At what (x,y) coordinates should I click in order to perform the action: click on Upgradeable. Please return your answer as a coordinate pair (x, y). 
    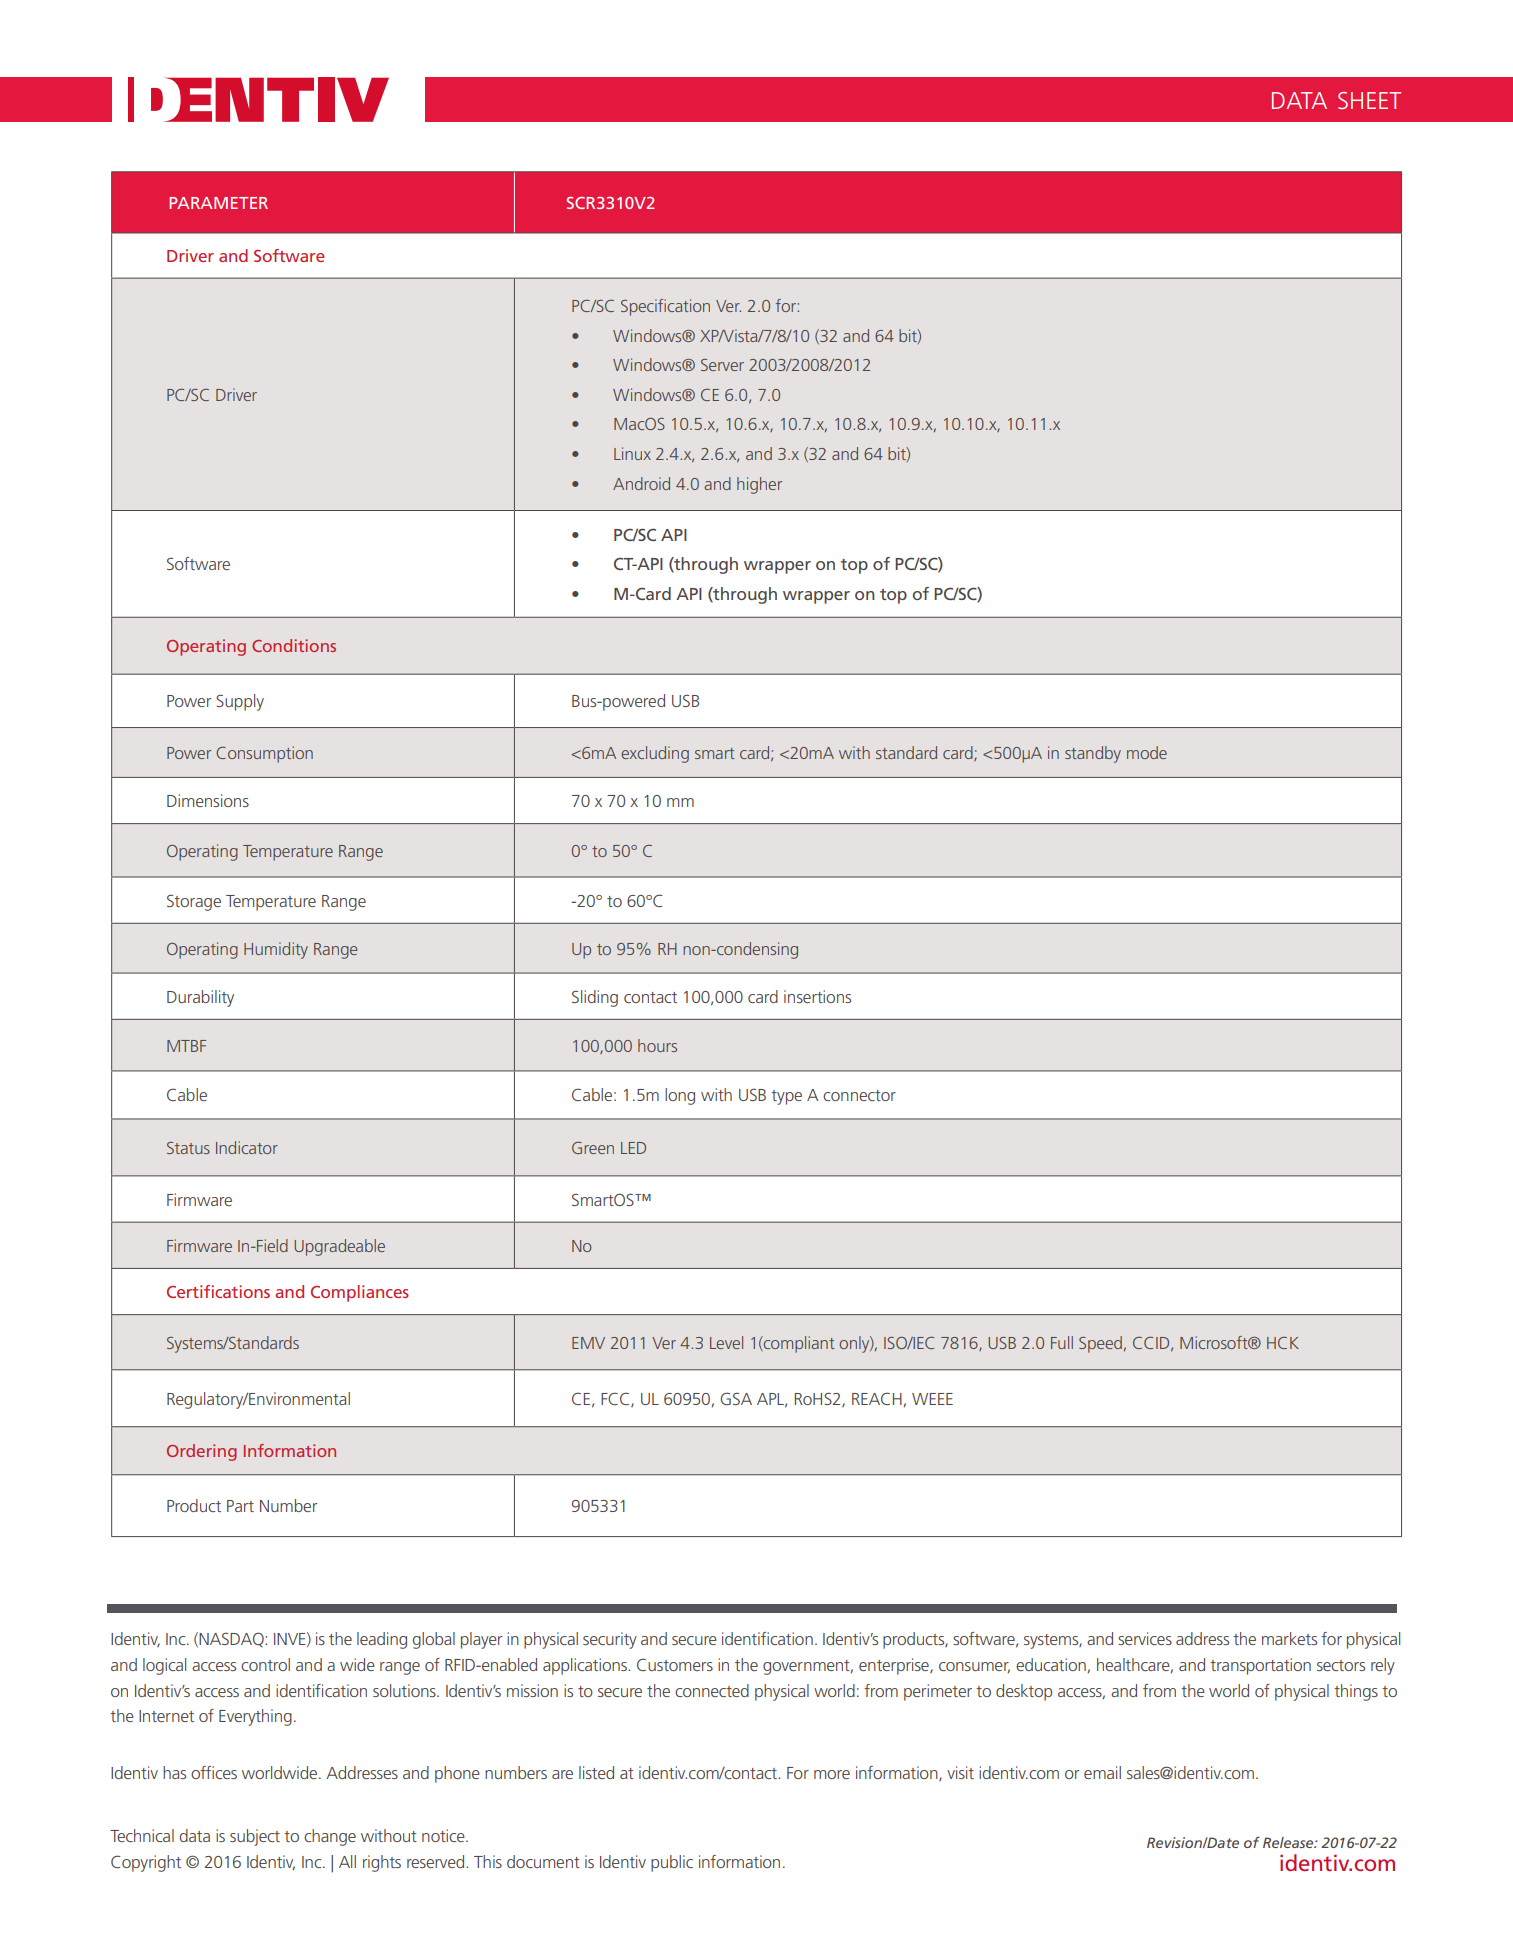
    Looking at the image, I should click on (339, 1247).
